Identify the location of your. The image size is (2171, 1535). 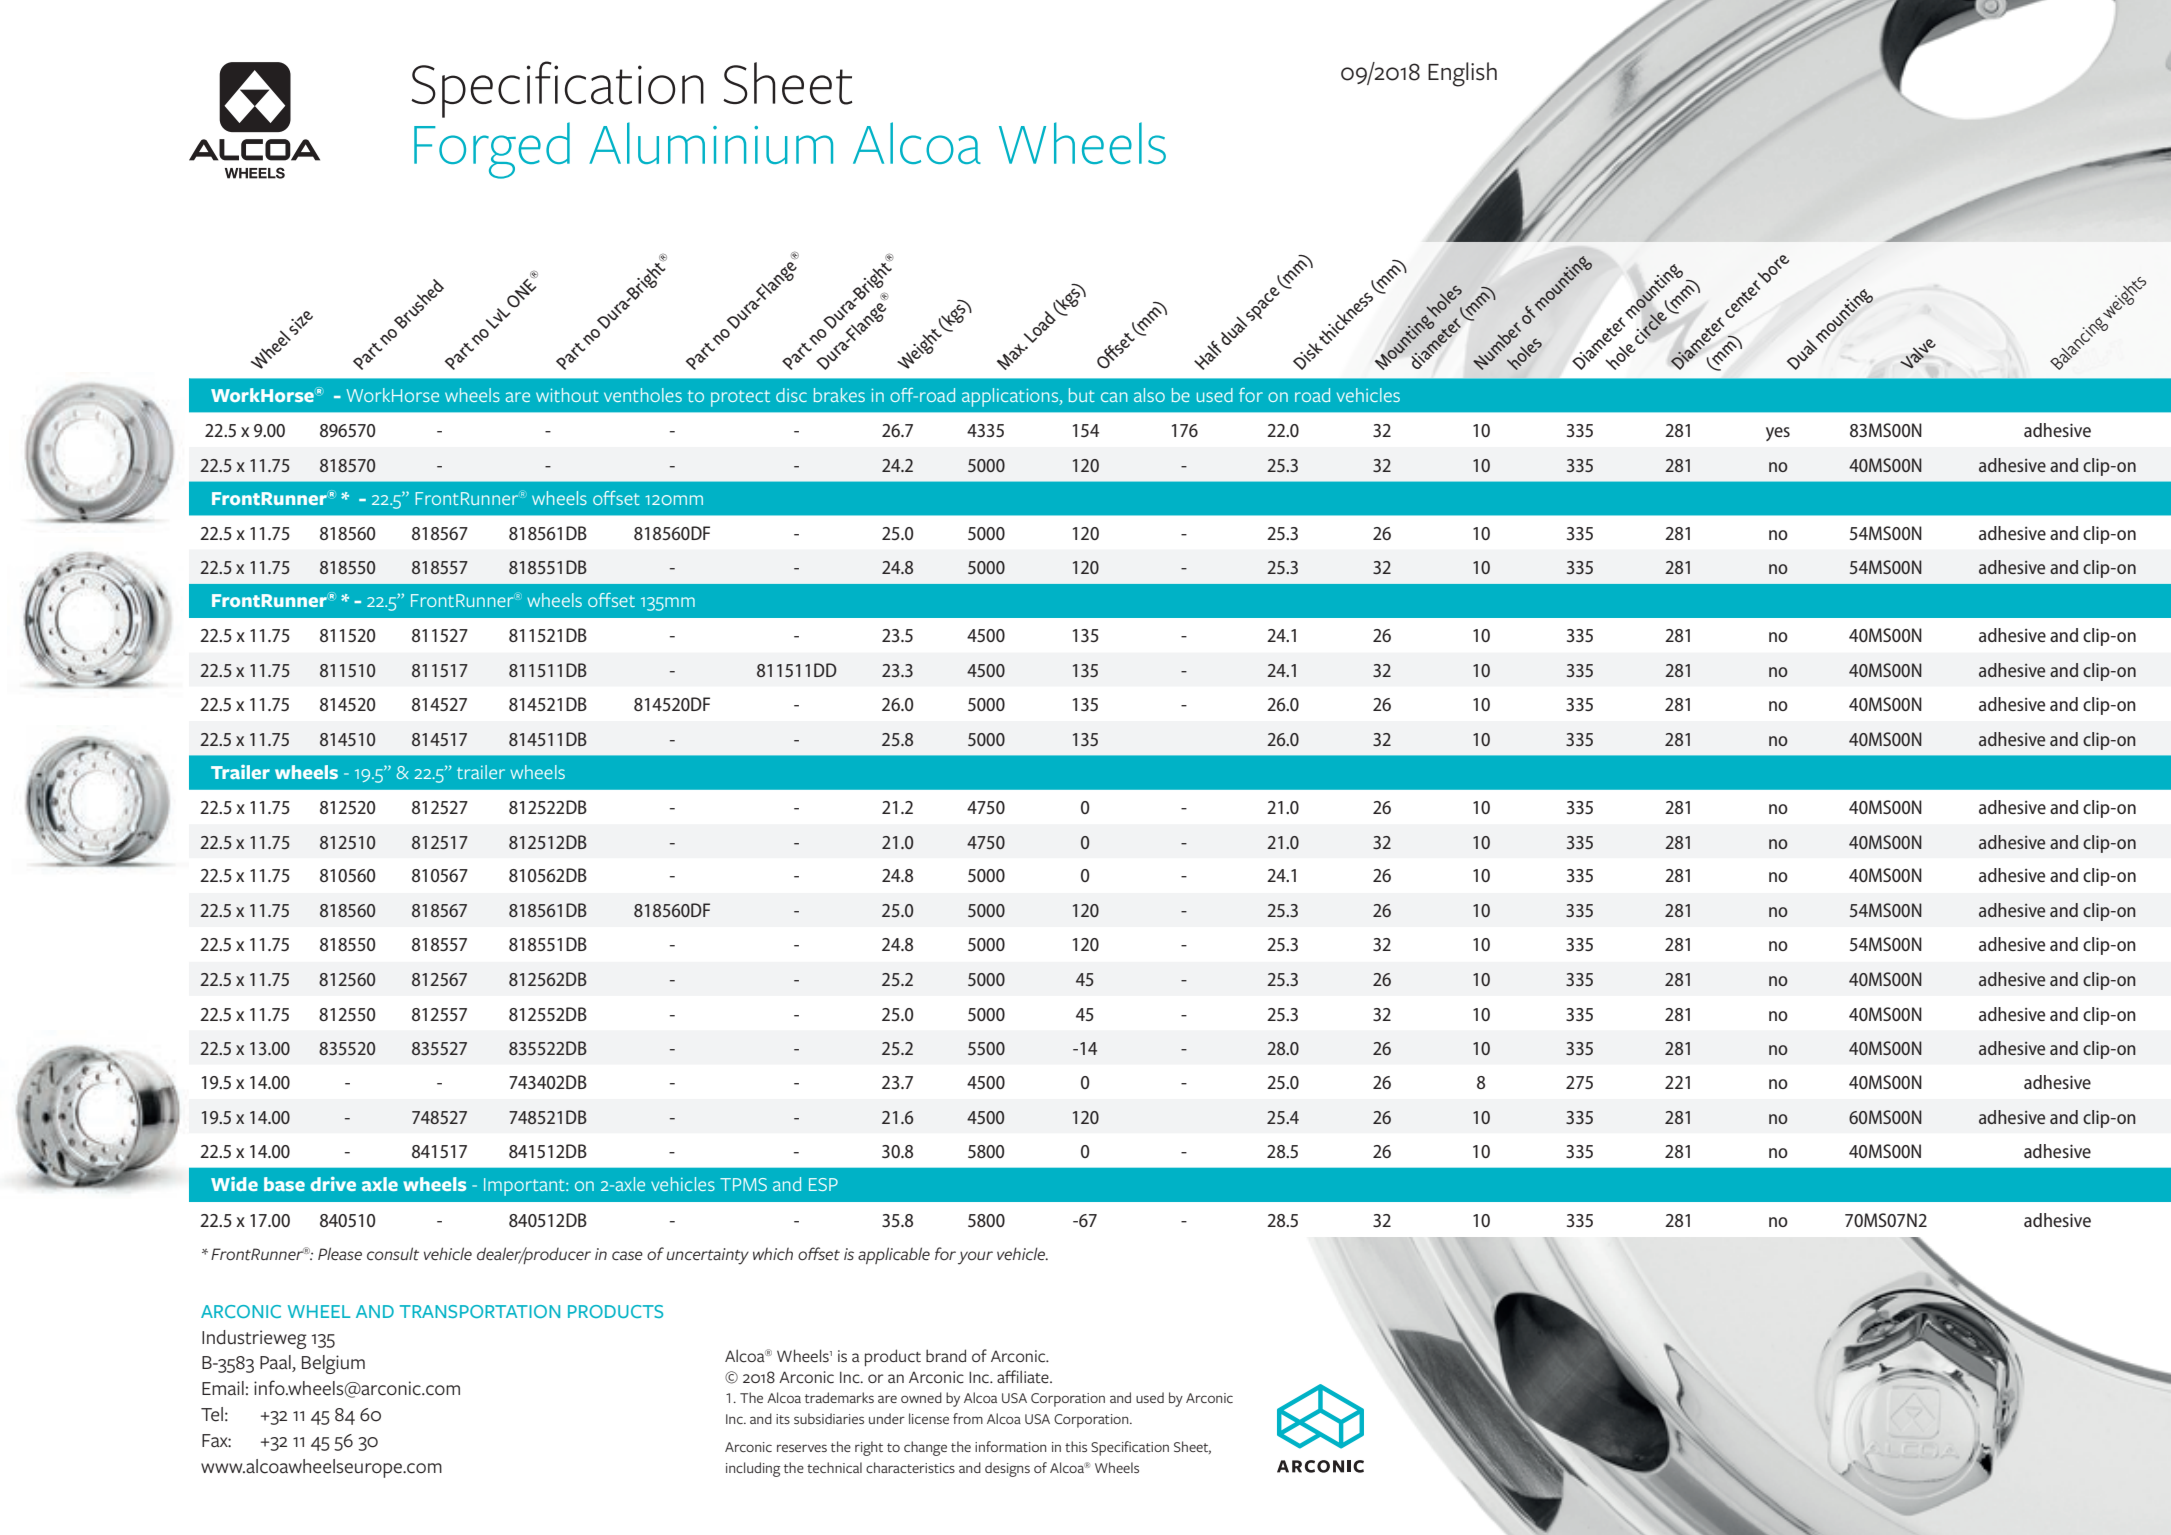
(975, 1258).
